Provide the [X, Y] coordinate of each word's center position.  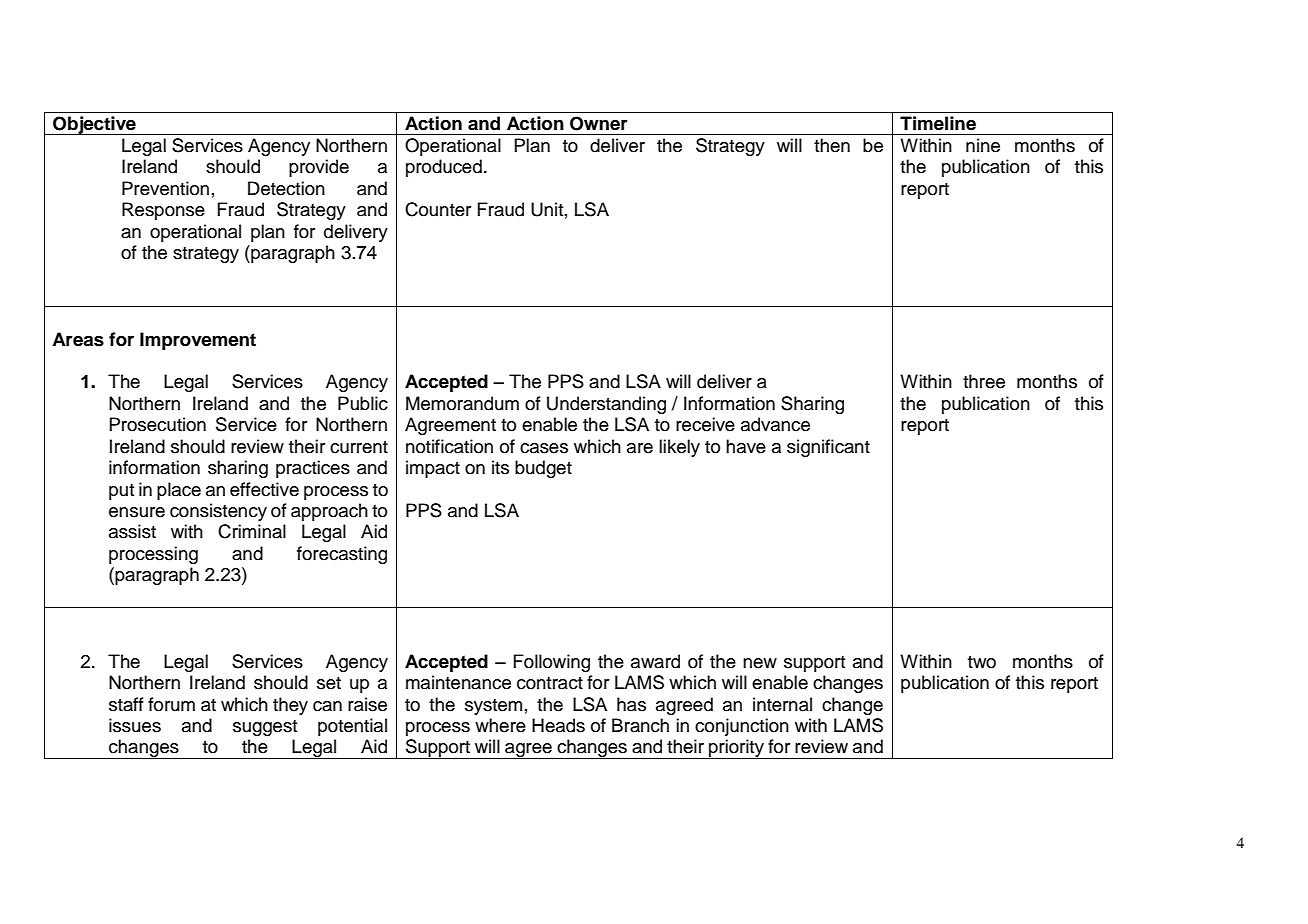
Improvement [198, 341]
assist [132, 531]
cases [544, 448]
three [984, 381]
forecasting [342, 555]
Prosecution [158, 424]
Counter [438, 209]
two [982, 662]
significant [828, 448]
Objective [94, 125]
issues [135, 725]
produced [444, 168]
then [832, 145]
